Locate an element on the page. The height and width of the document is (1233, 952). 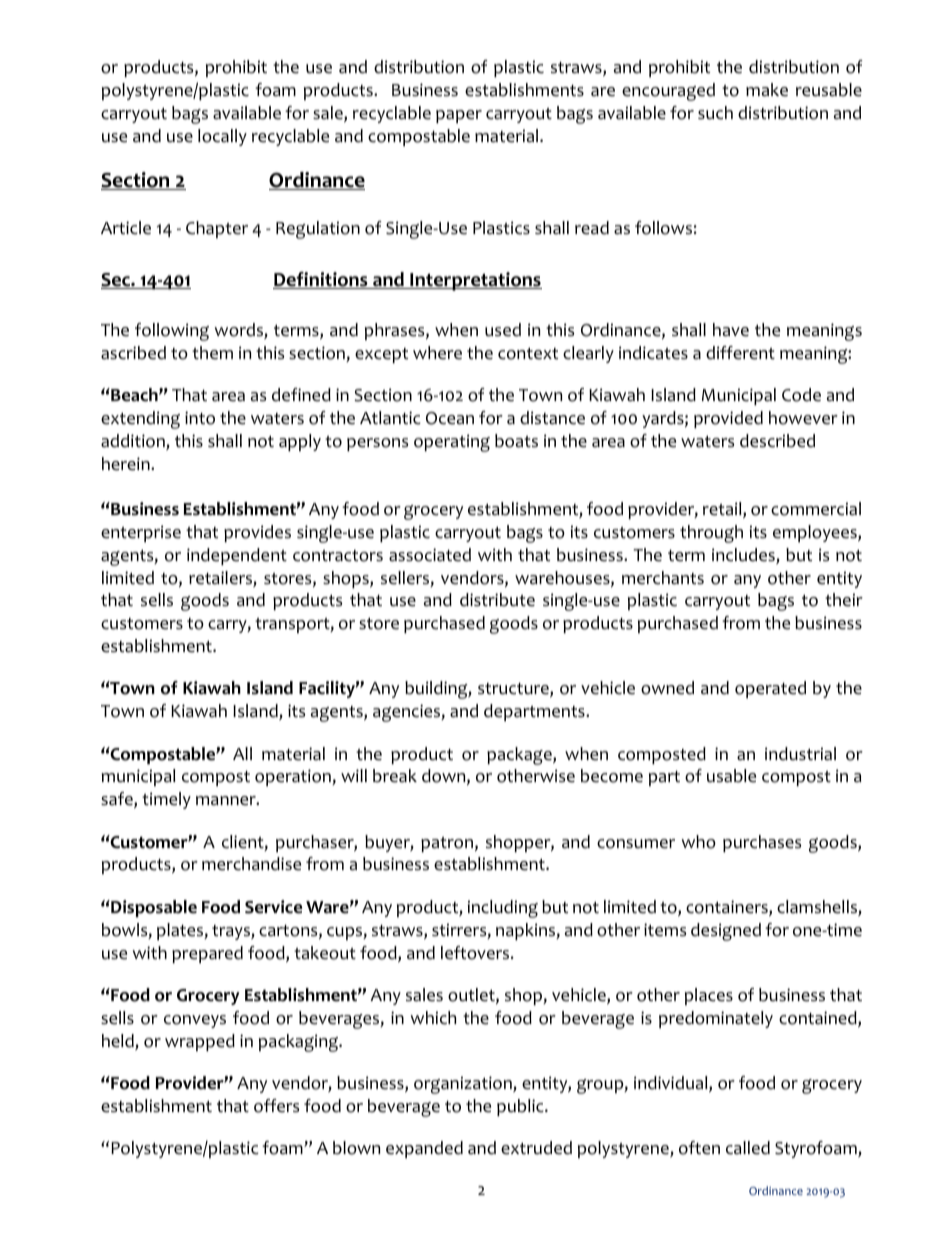
locally is located at coordinates (222, 137).
